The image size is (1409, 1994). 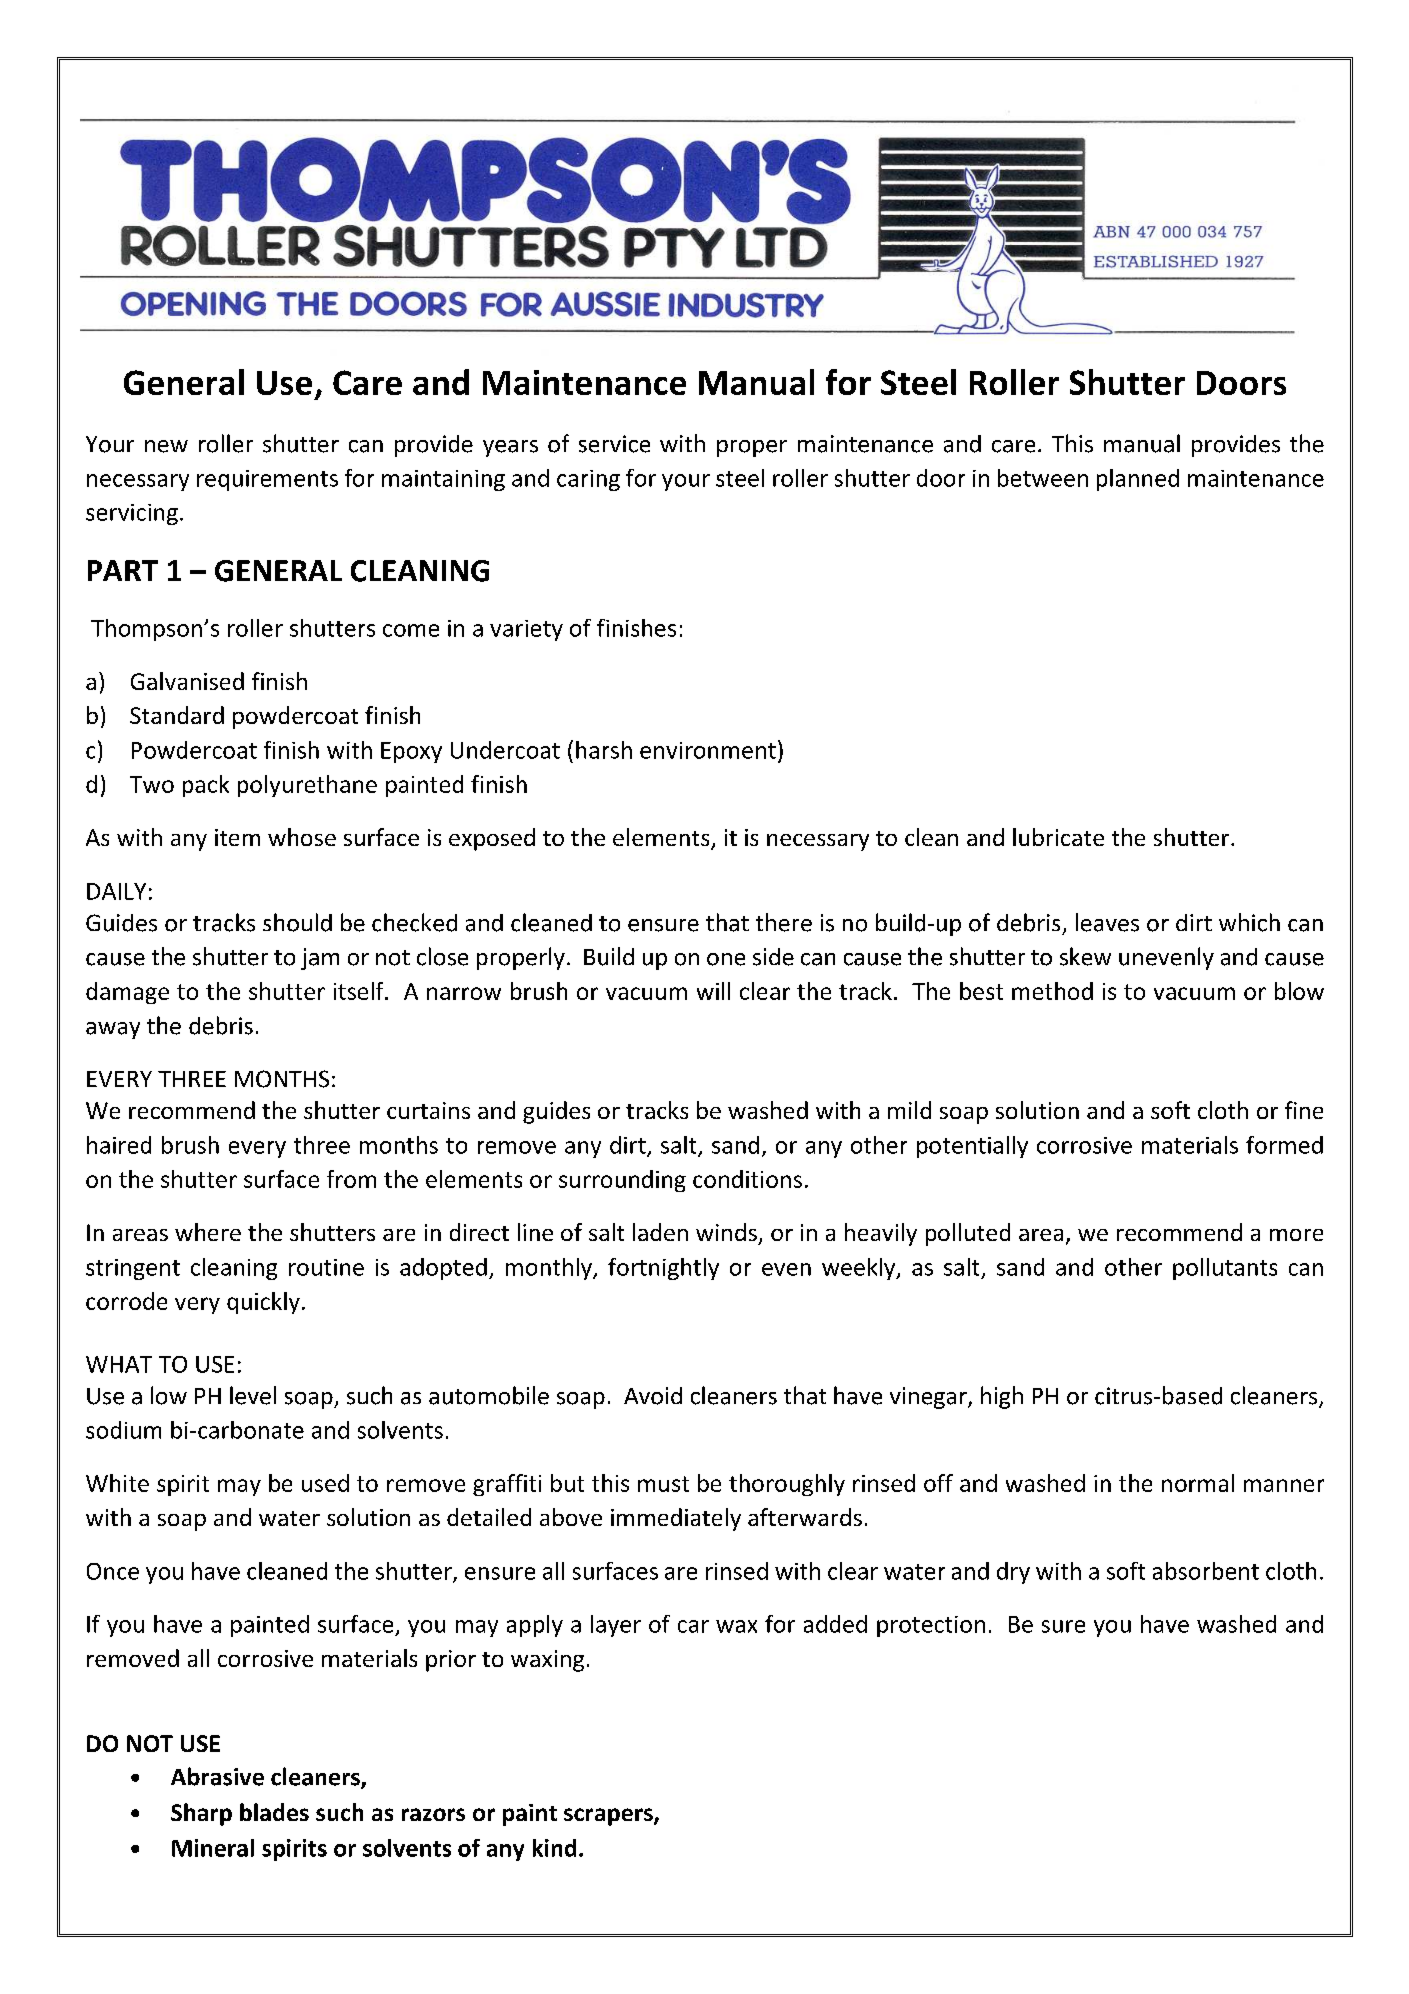 What do you see at coordinates (614, 444) in the screenshot?
I see `service` at bounding box center [614, 444].
